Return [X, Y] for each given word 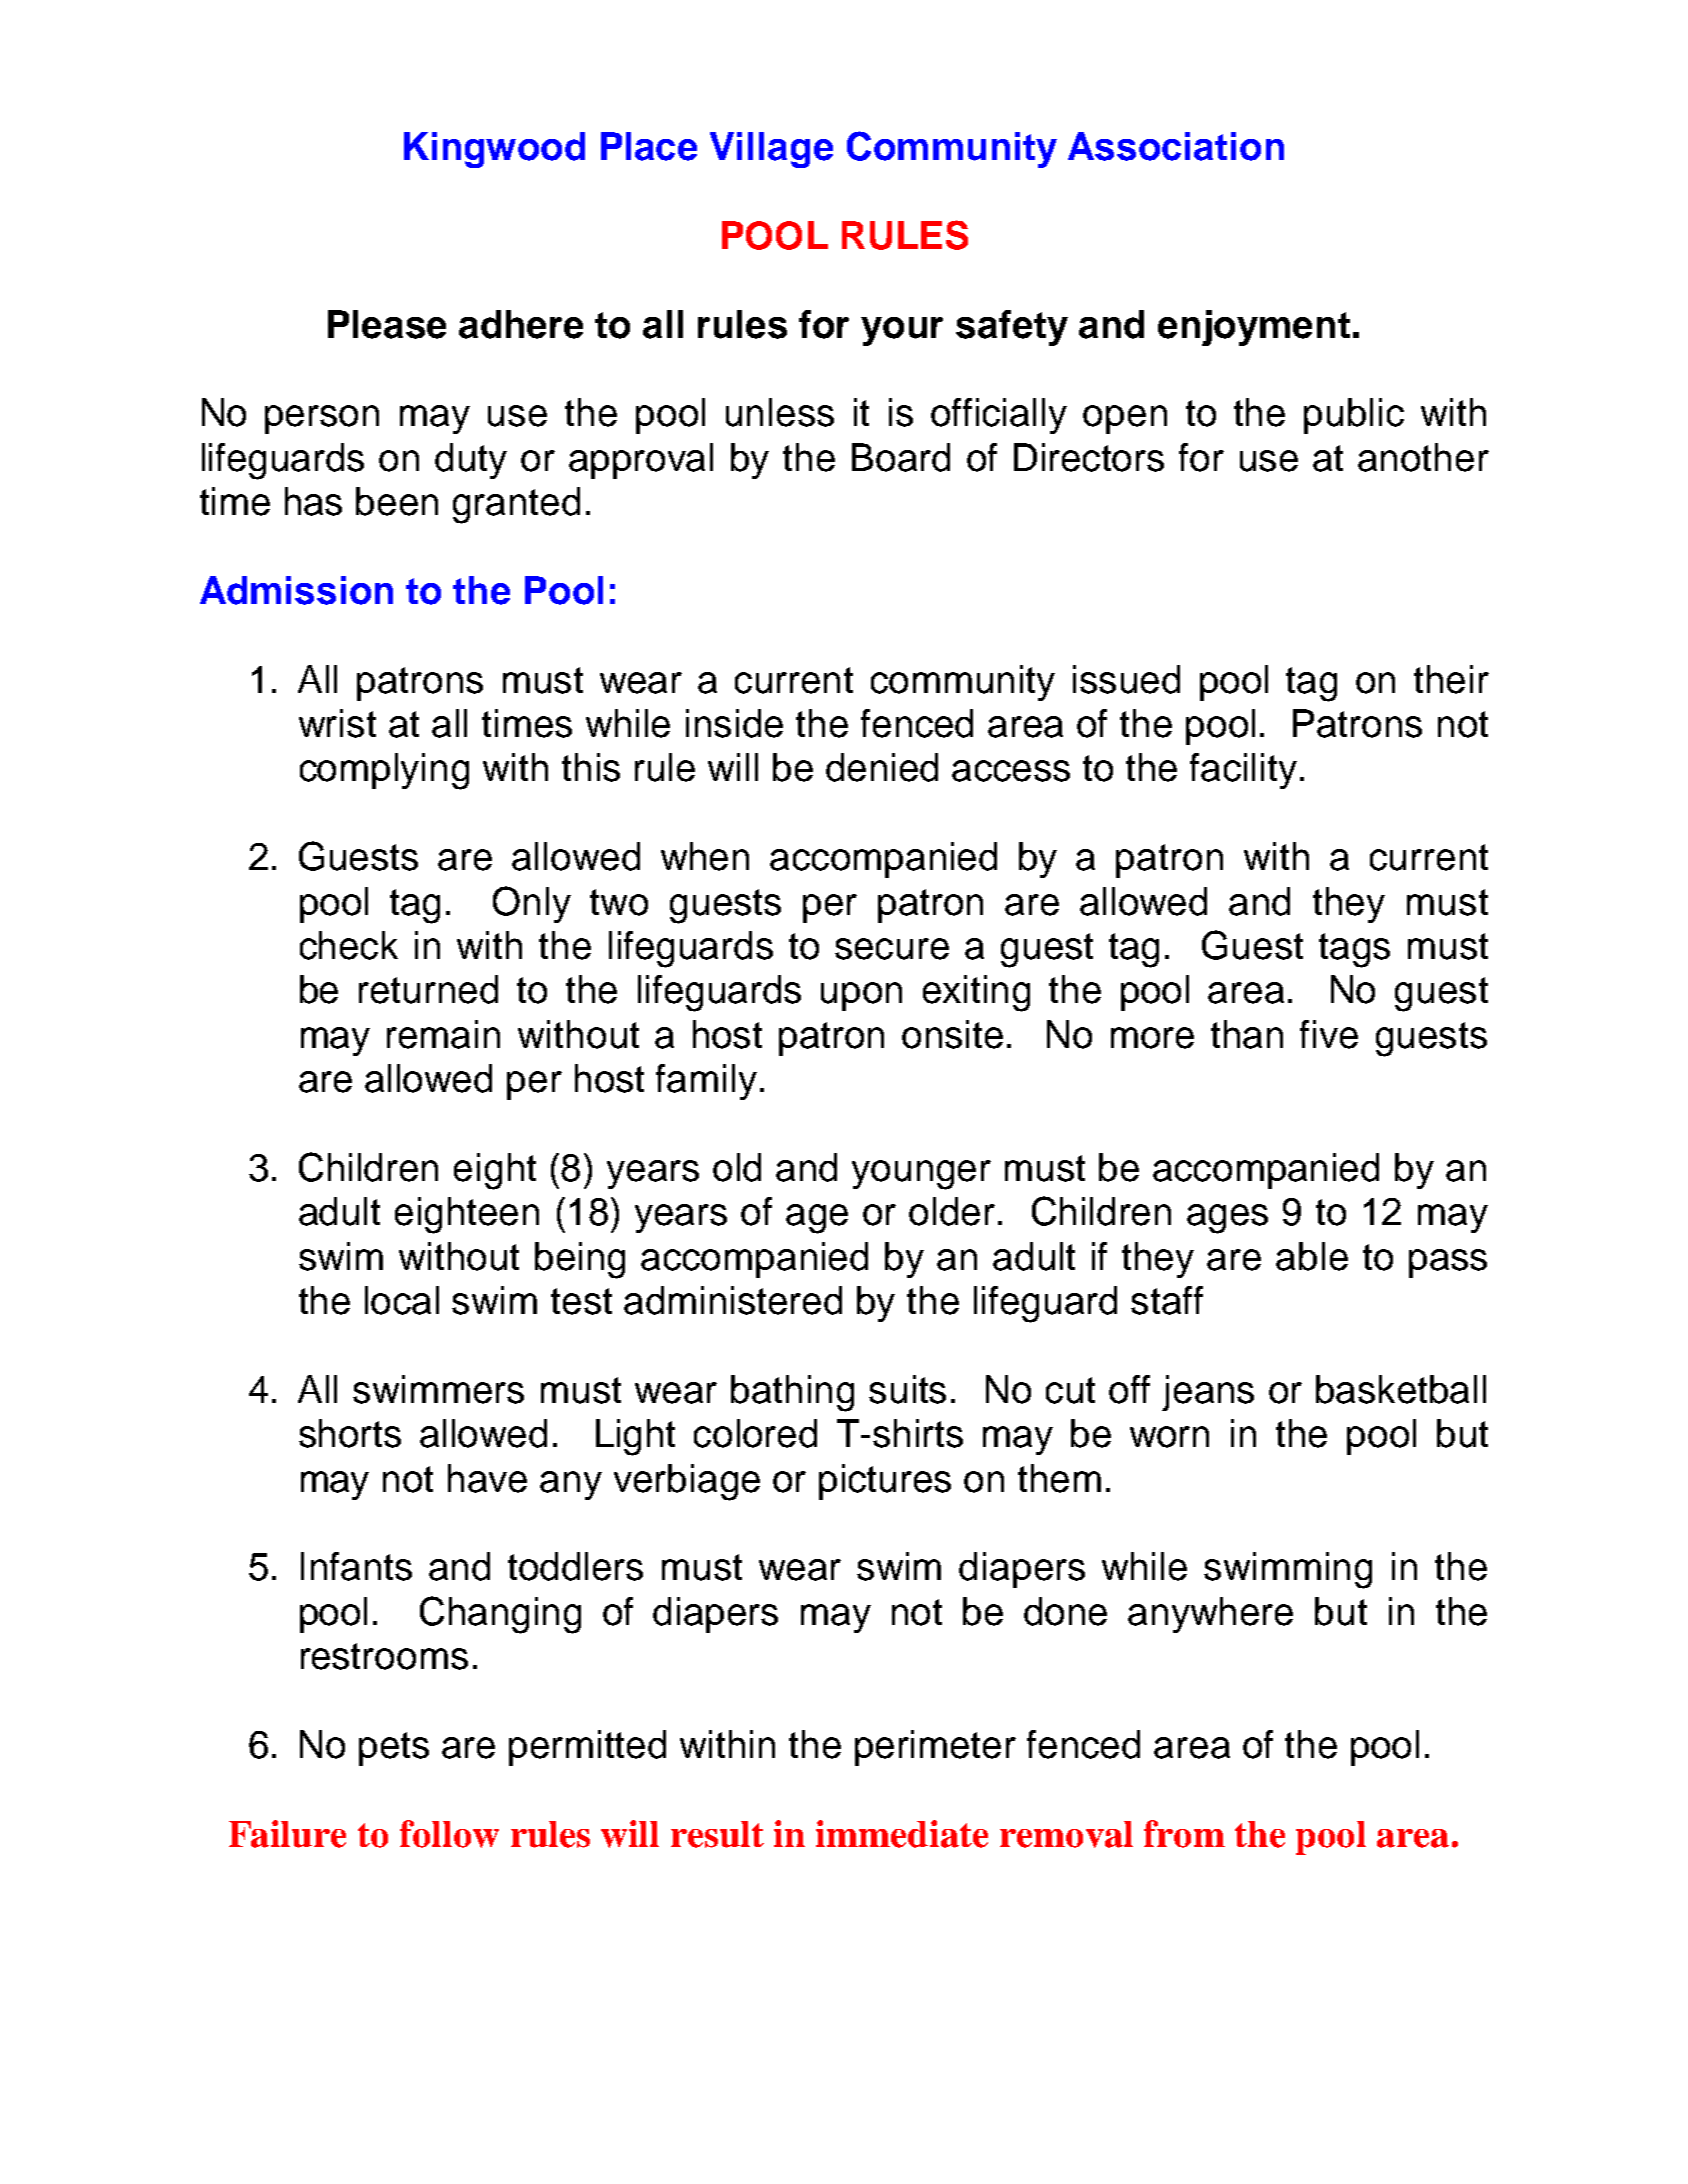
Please [387, 324]
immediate [902, 1834]
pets [394, 1749]
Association [1176, 146]
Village [771, 150]
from [1184, 1834]
